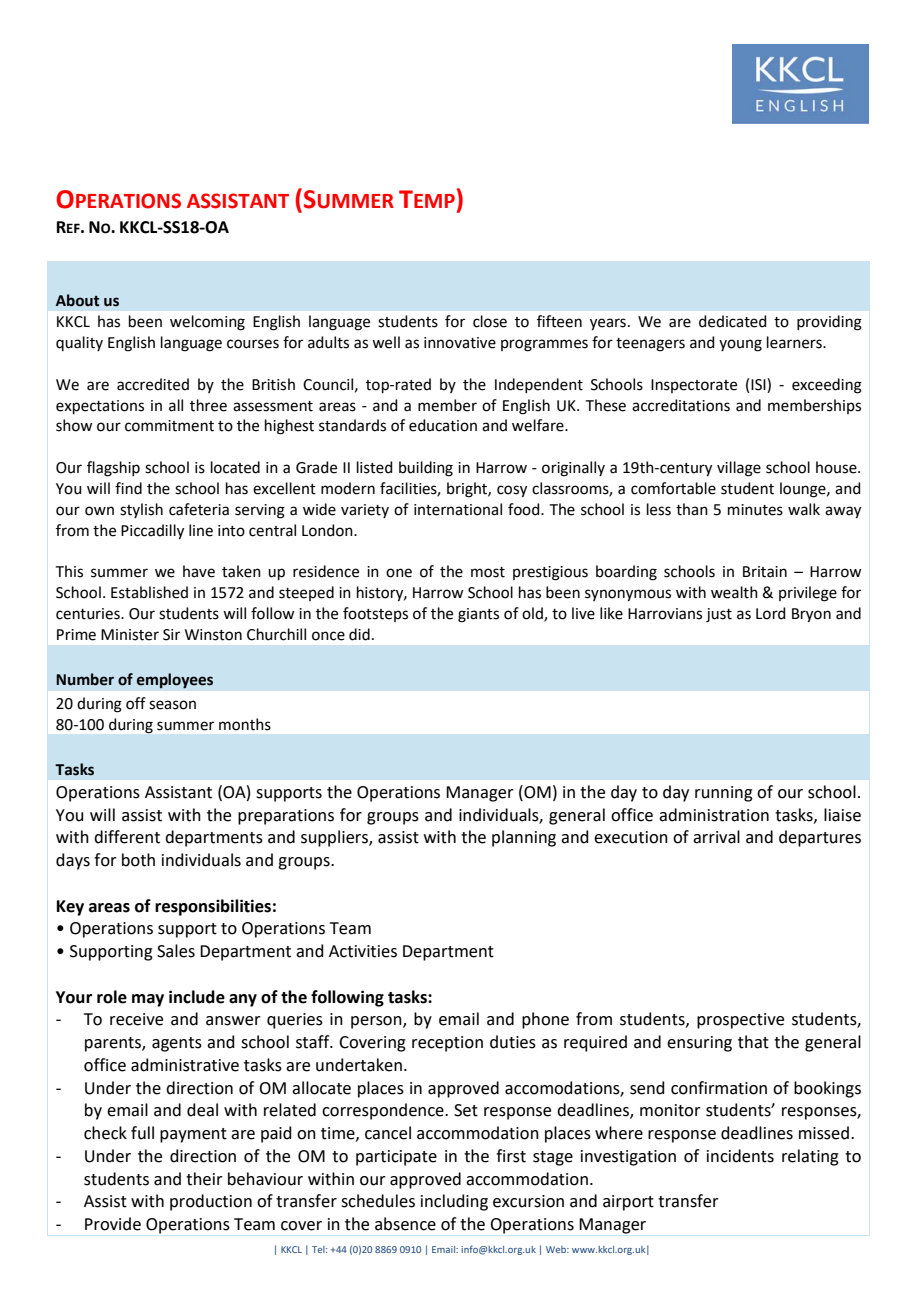 The height and width of the page is (1308, 924). What do you see at coordinates (733, 321) in the page?
I see `dedicated` at bounding box center [733, 321].
